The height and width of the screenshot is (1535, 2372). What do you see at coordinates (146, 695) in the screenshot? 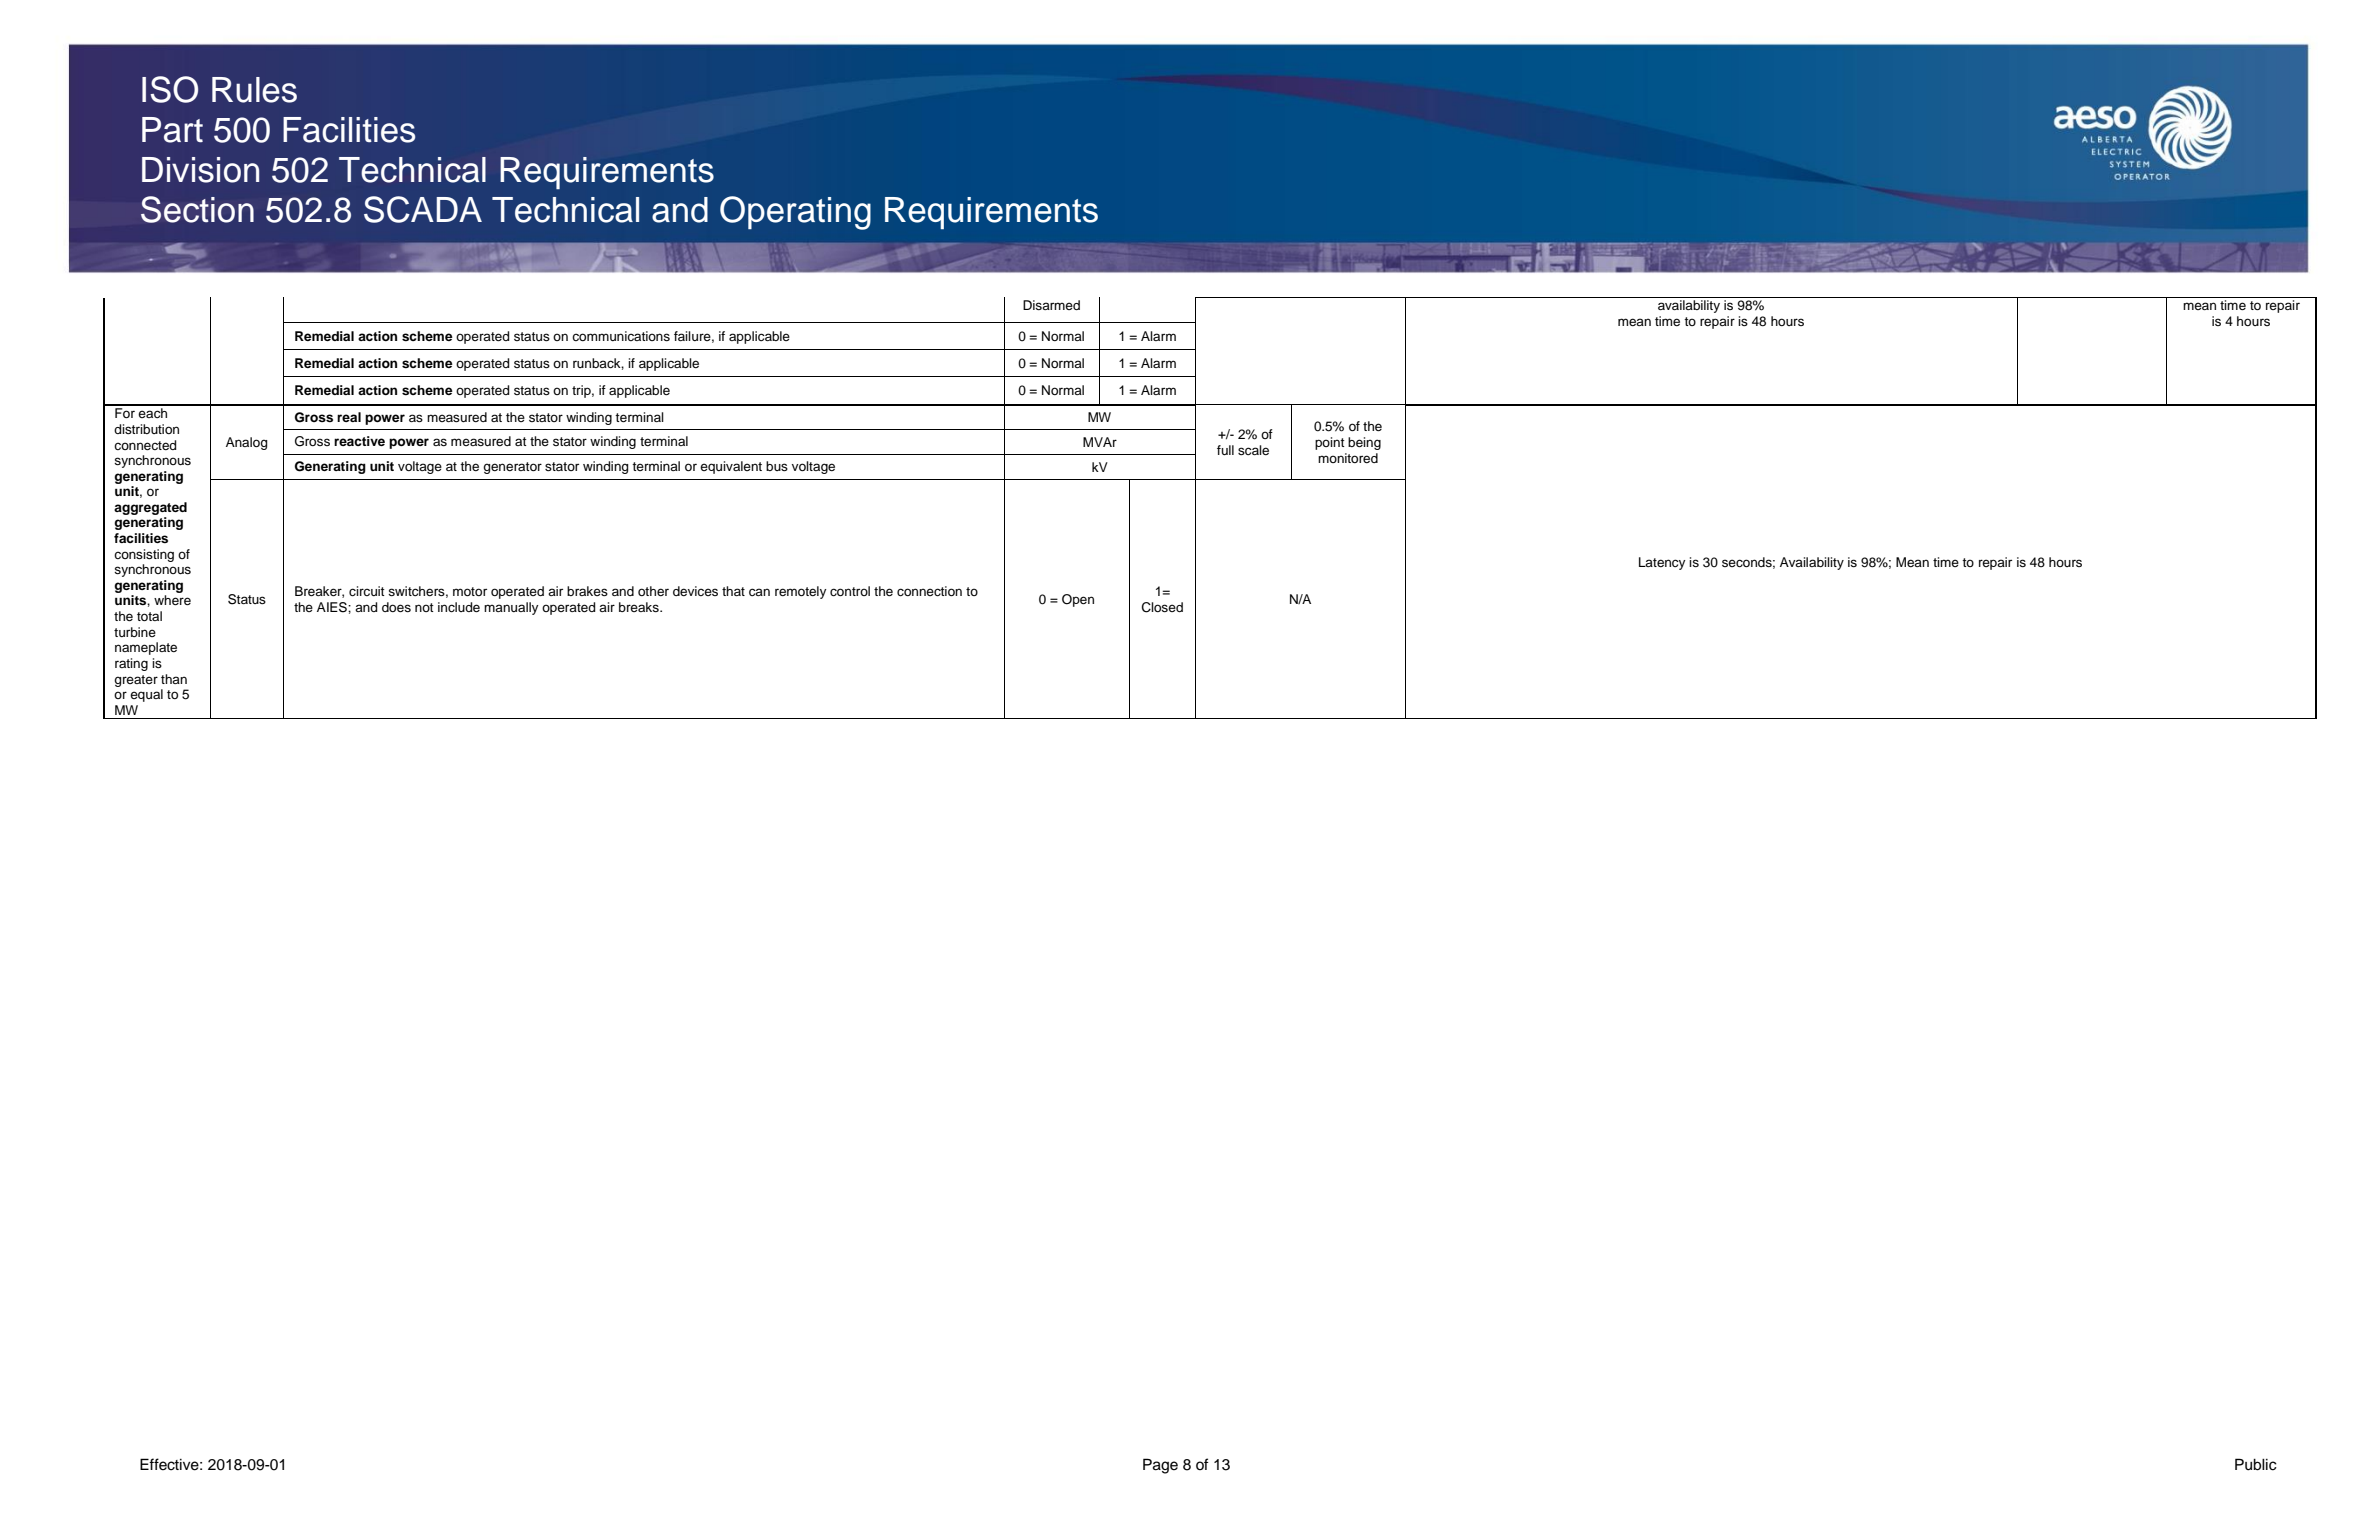
I see `equal` at bounding box center [146, 695].
